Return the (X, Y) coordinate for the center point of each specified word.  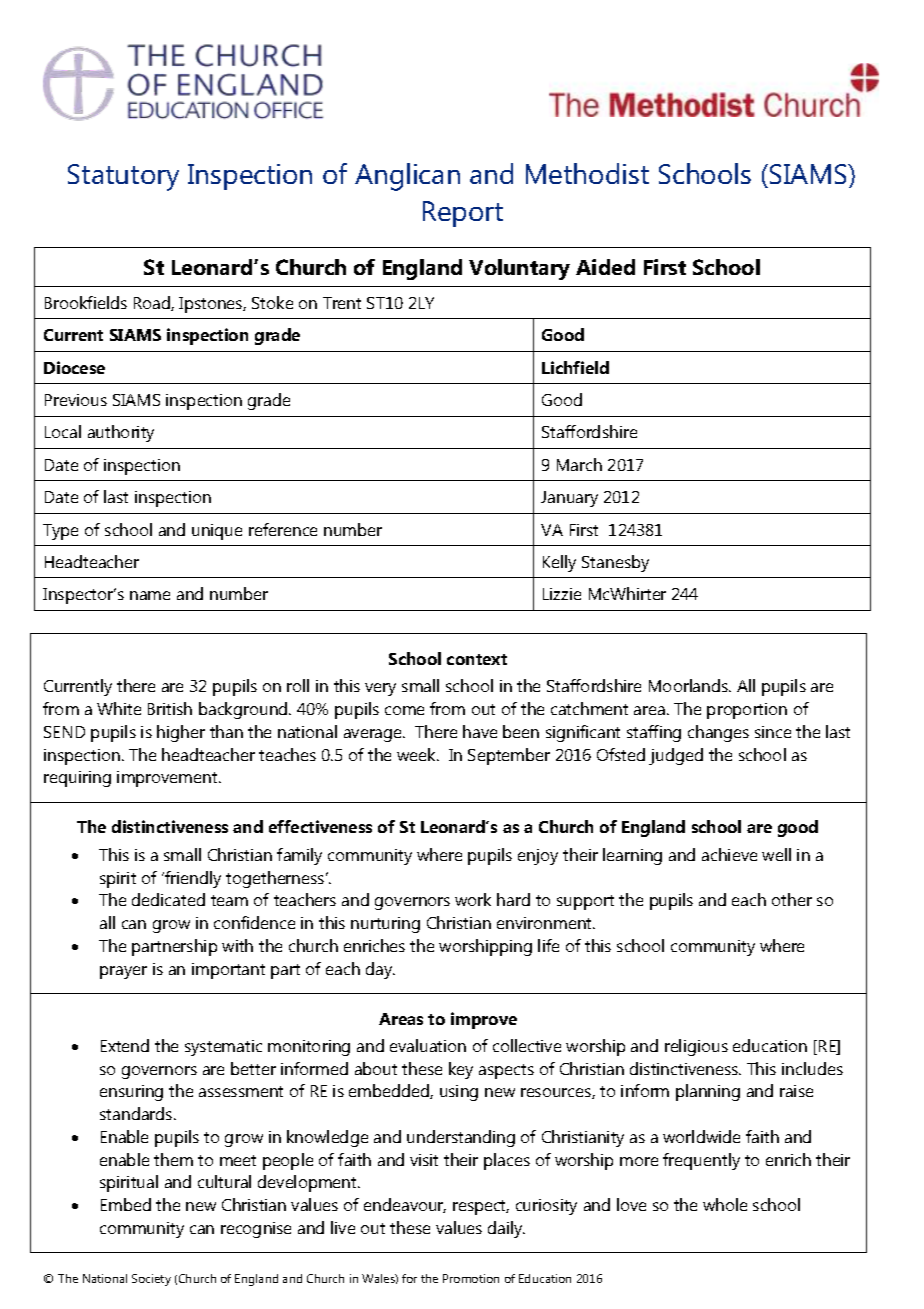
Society (151, 1280)
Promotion (471, 1278)
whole (725, 1204)
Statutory (123, 177)
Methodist (587, 173)
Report (463, 214)
